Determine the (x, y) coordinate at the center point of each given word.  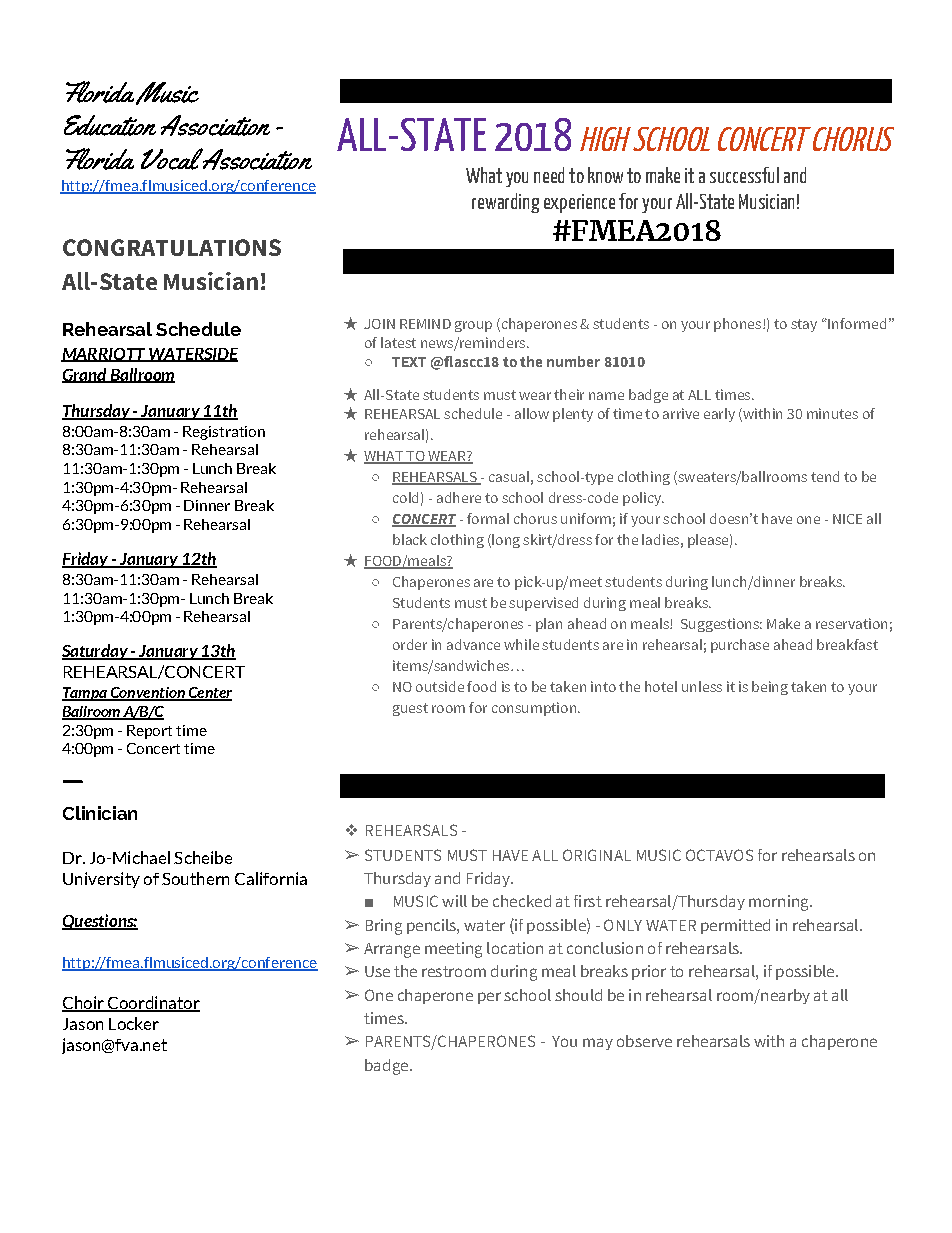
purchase (740, 646)
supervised (543, 604)
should (578, 995)
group (473, 326)
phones (739, 325)
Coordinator (152, 1003)
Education (110, 125)
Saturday (96, 652)
